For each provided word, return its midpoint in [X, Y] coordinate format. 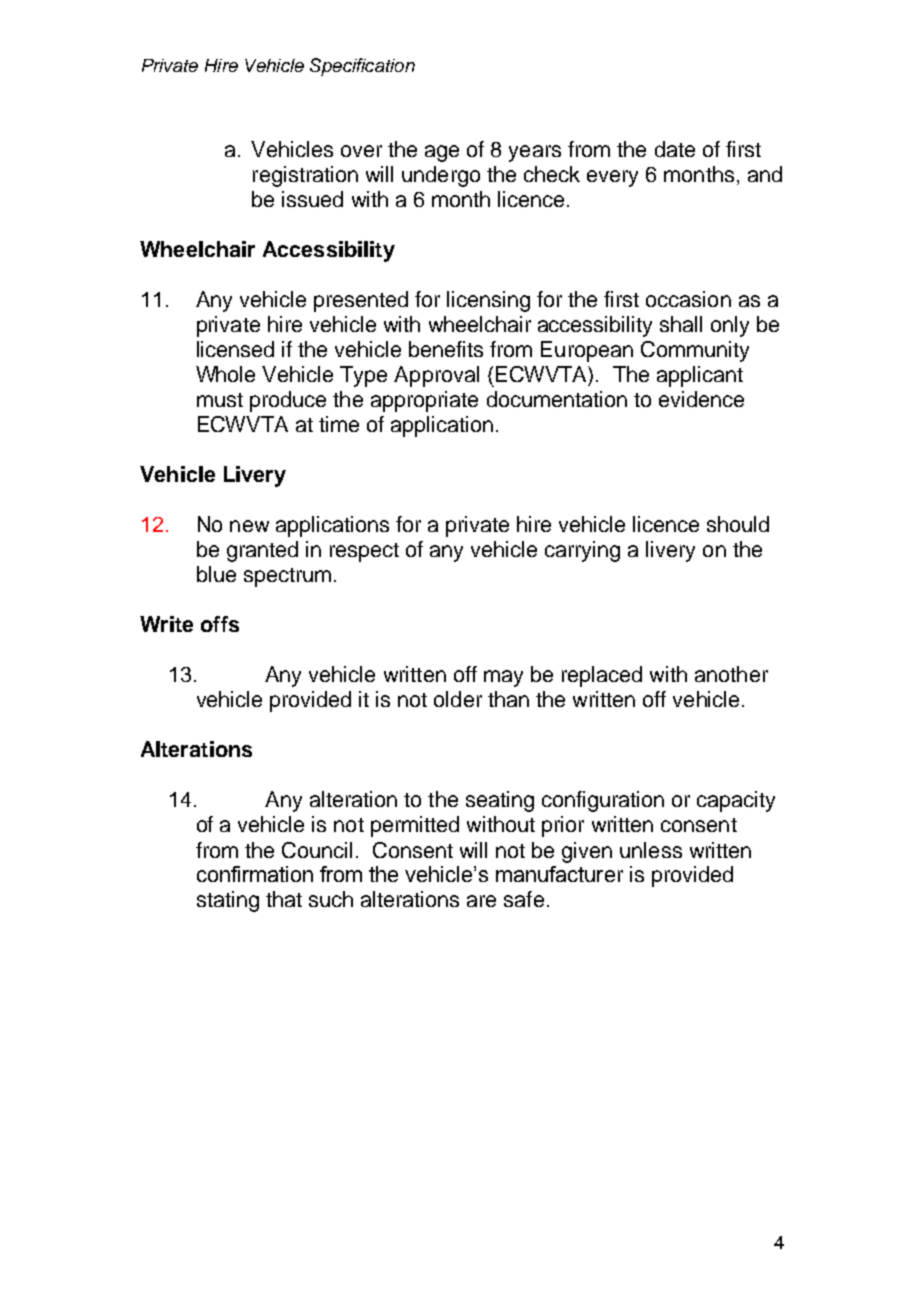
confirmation [255, 874]
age [442, 153]
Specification [362, 67]
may [503, 678]
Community [695, 351]
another [731, 674]
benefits [446, 349]
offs [220, 624]
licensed [235, 349]
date [675, 149]
